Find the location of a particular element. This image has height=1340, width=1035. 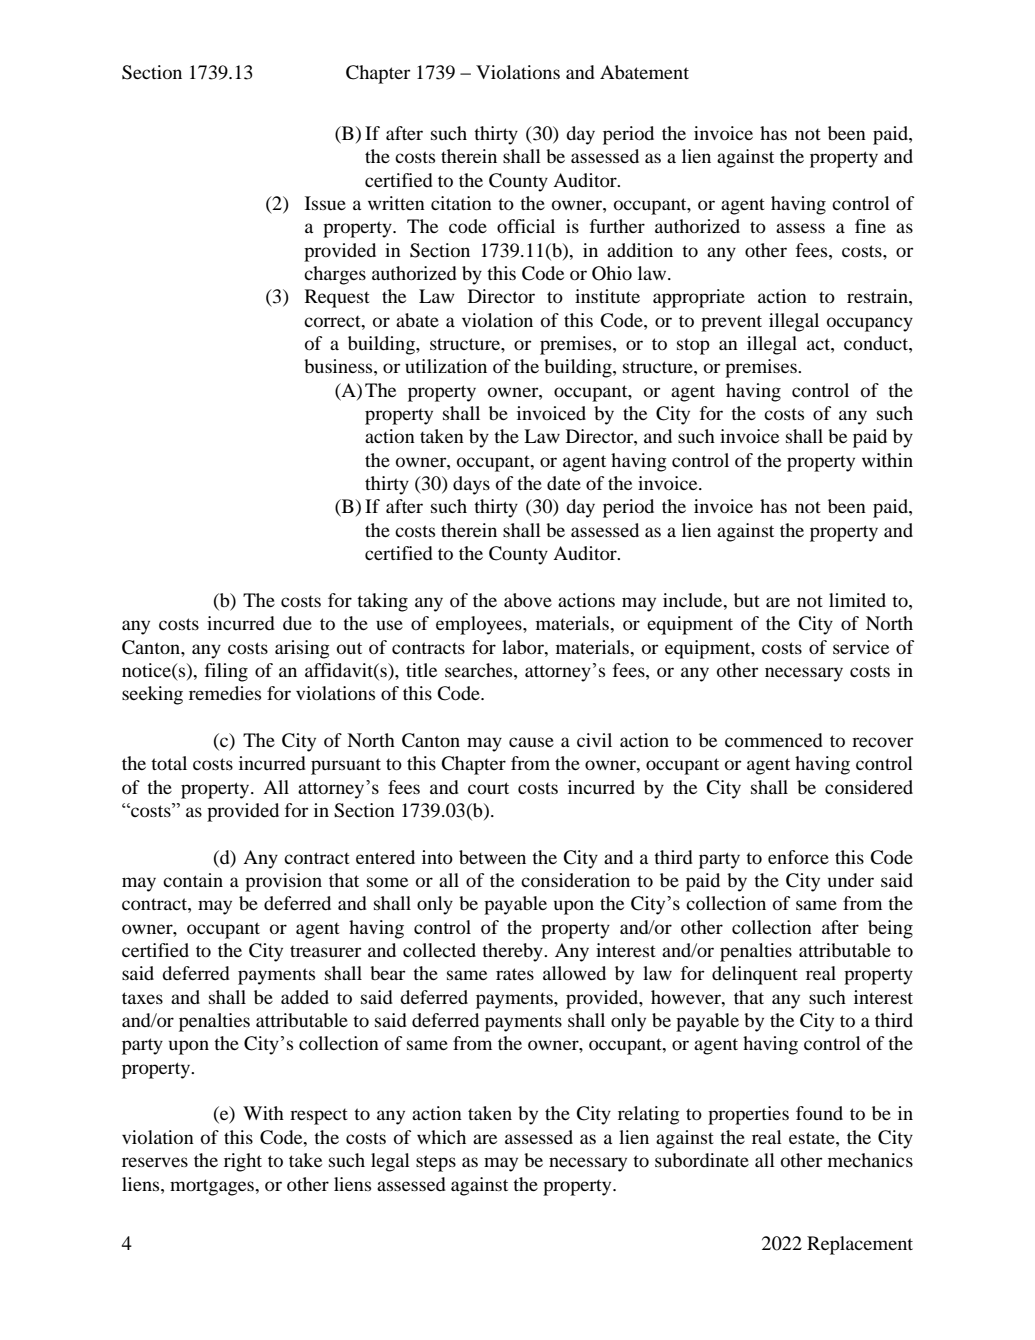

commenced is located at coordinates (774, 740).
